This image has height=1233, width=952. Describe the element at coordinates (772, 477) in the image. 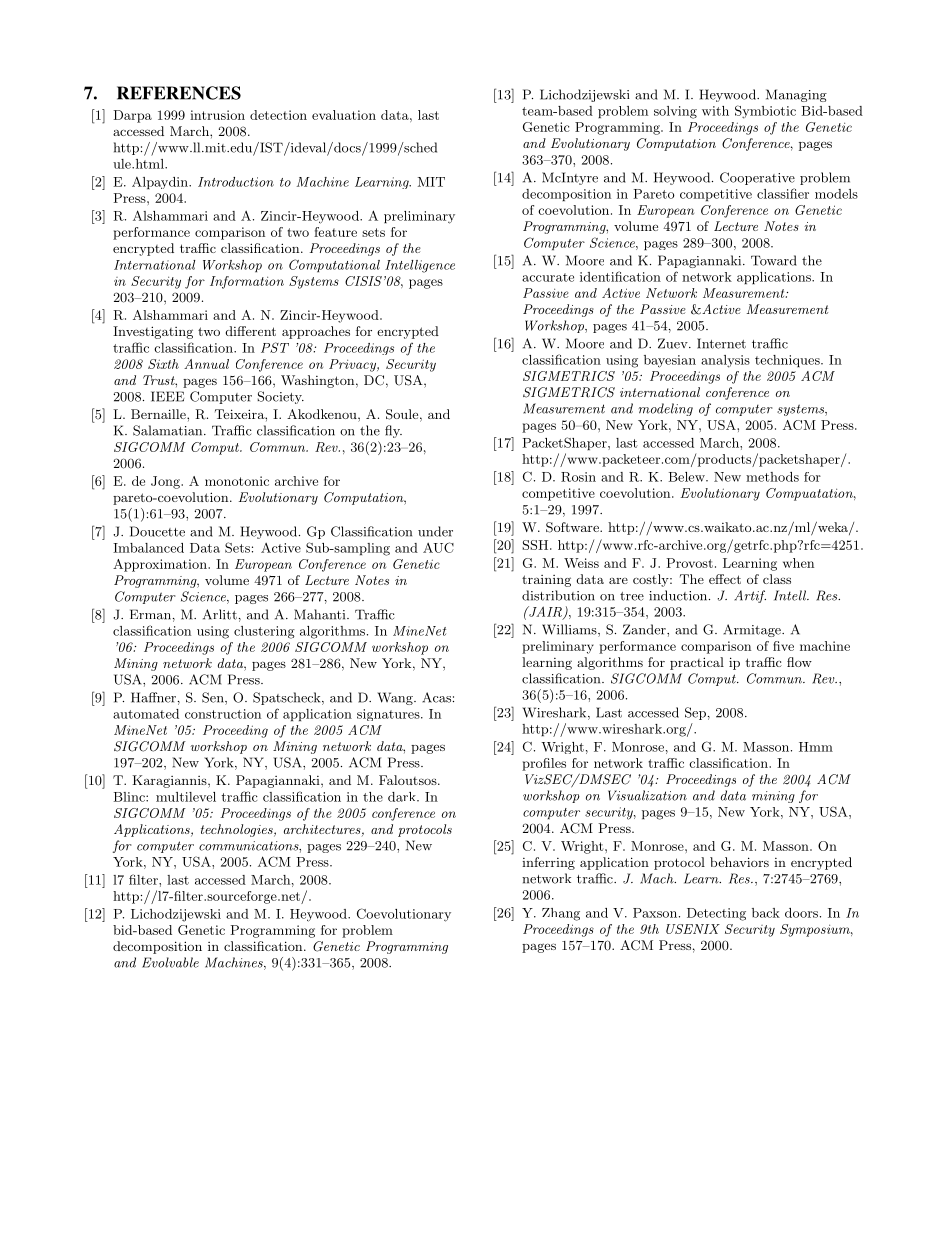

I see `methods` at that location.
